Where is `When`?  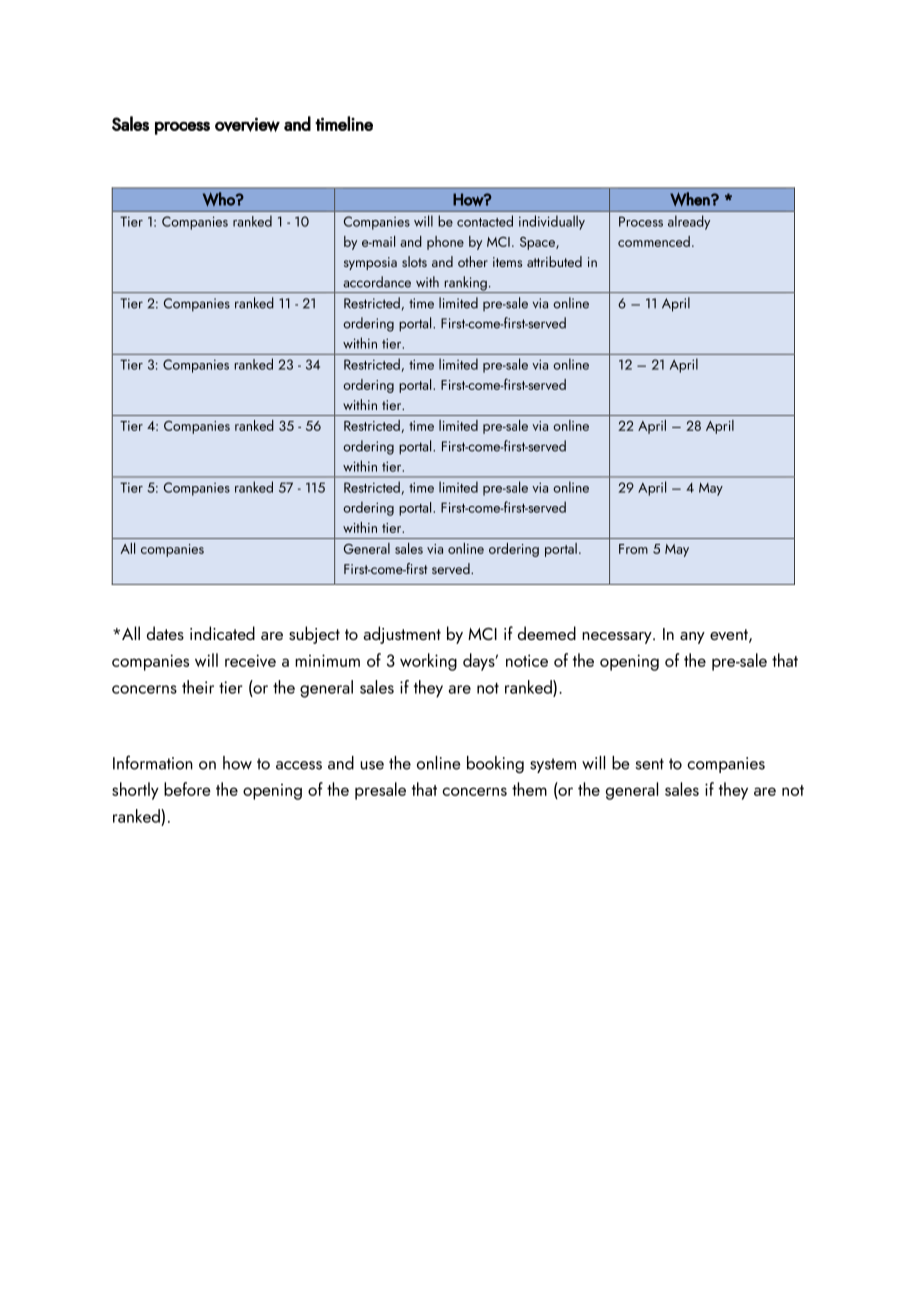 When is located at coordinates (691, 199).
